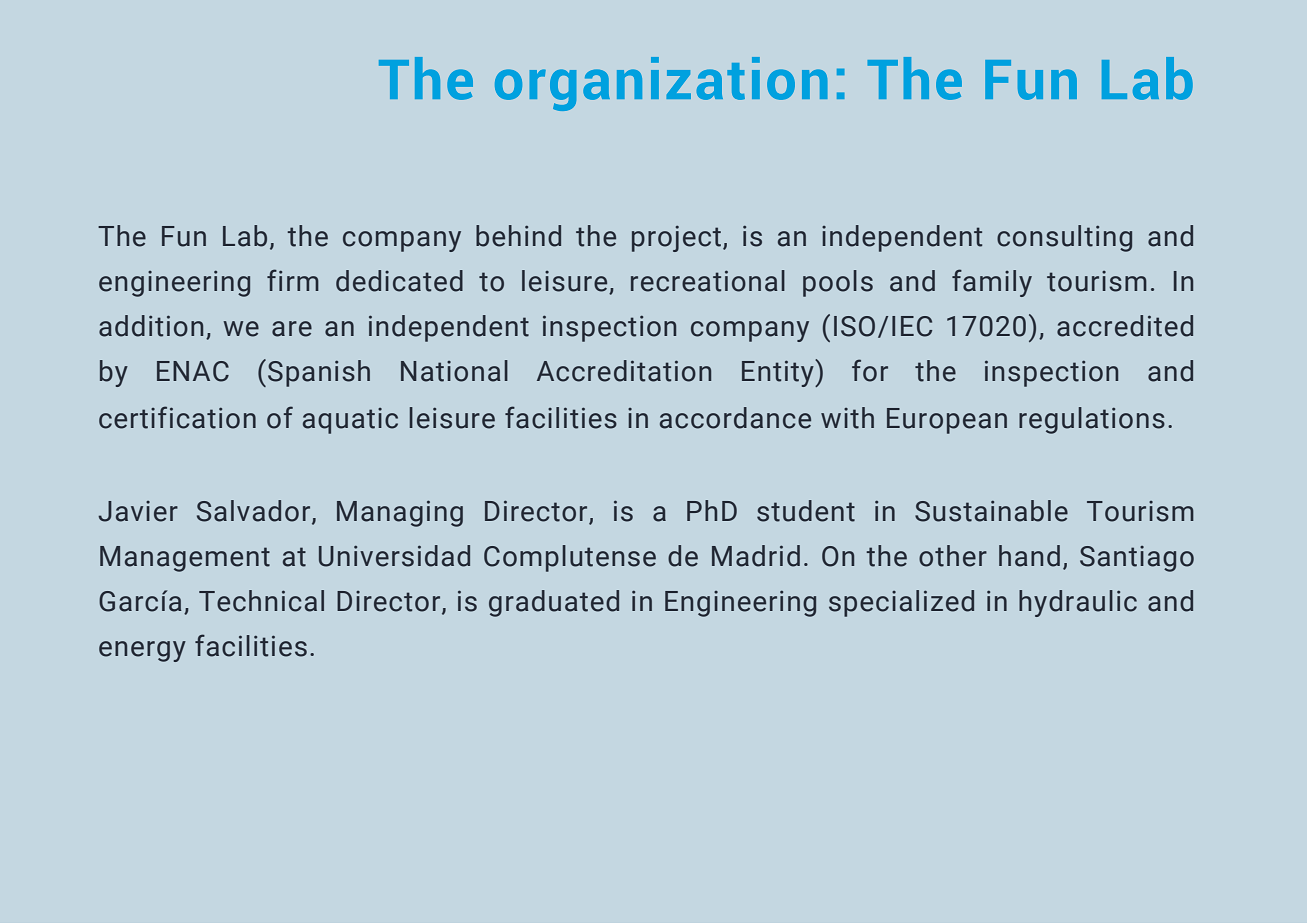  What do you see at coordinates (870, 370) in the screenshot?
I see `for` at bounding box center [870, 370].
